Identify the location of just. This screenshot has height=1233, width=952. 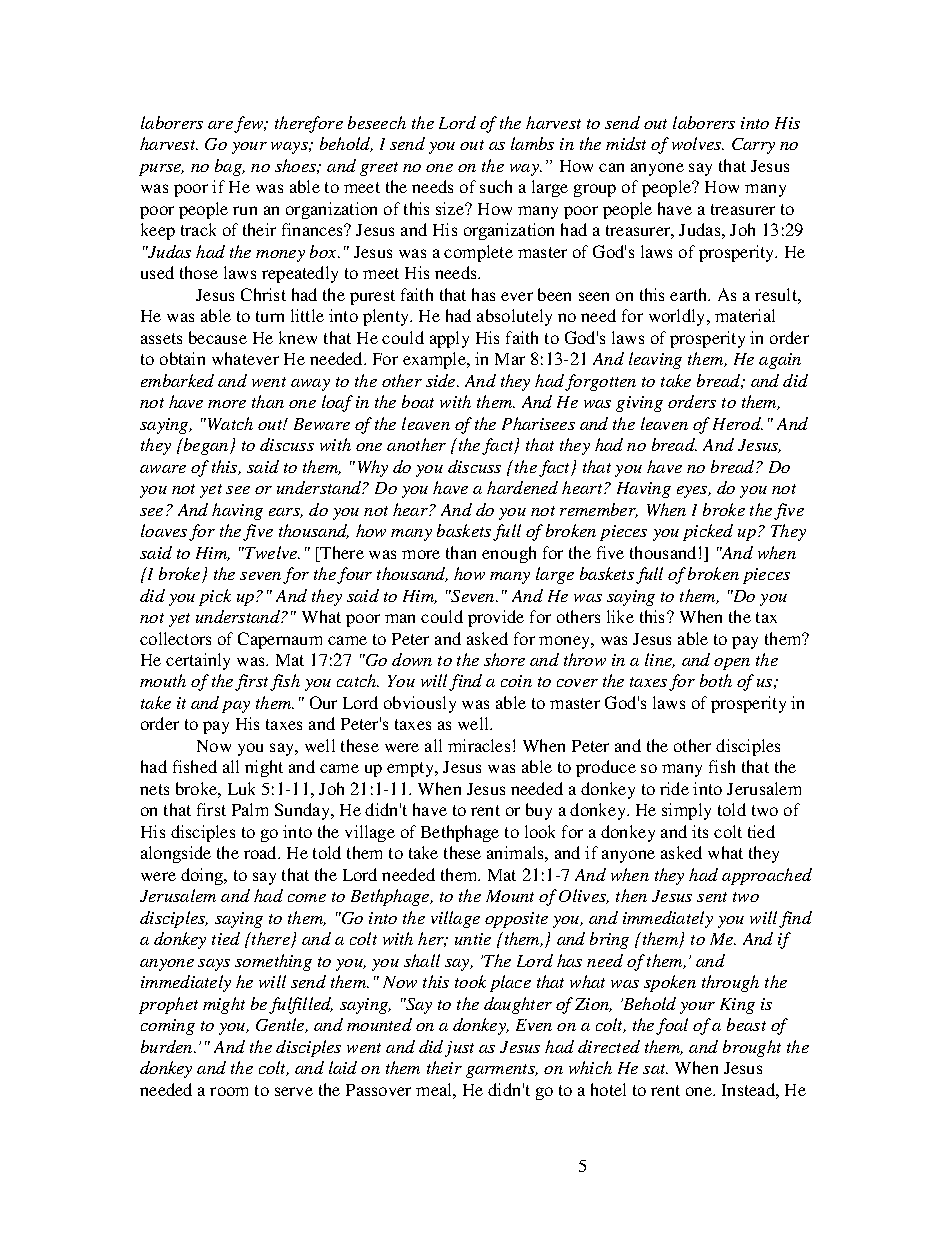
(459, 1049).
